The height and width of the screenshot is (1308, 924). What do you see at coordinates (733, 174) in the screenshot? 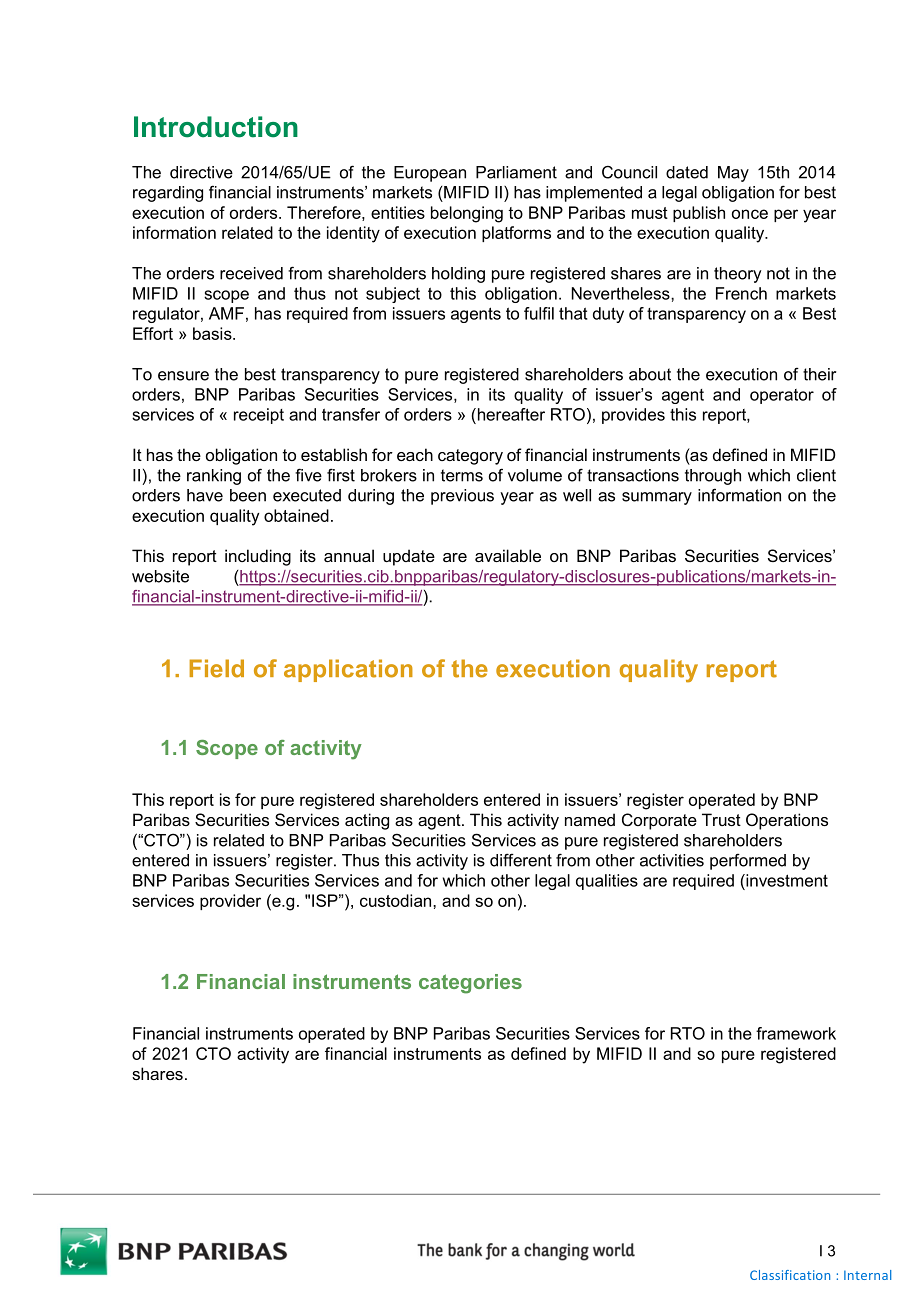
I see `May` at bounding box center [733, 174].
